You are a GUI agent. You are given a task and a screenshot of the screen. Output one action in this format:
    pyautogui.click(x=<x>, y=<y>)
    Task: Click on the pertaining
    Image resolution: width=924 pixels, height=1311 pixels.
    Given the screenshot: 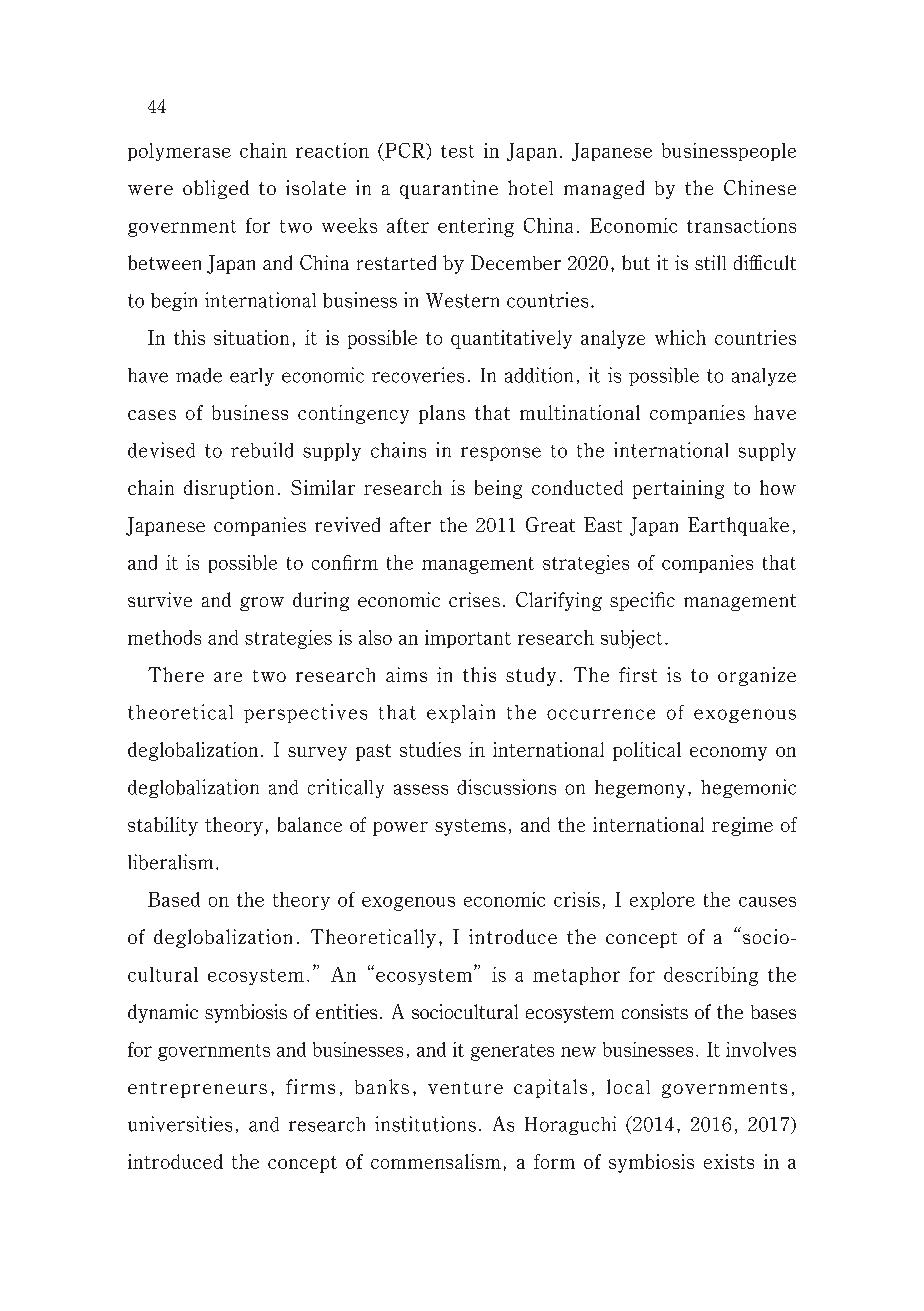 What is the action you would take?
    pyautogui.click(x=678, y=489)
